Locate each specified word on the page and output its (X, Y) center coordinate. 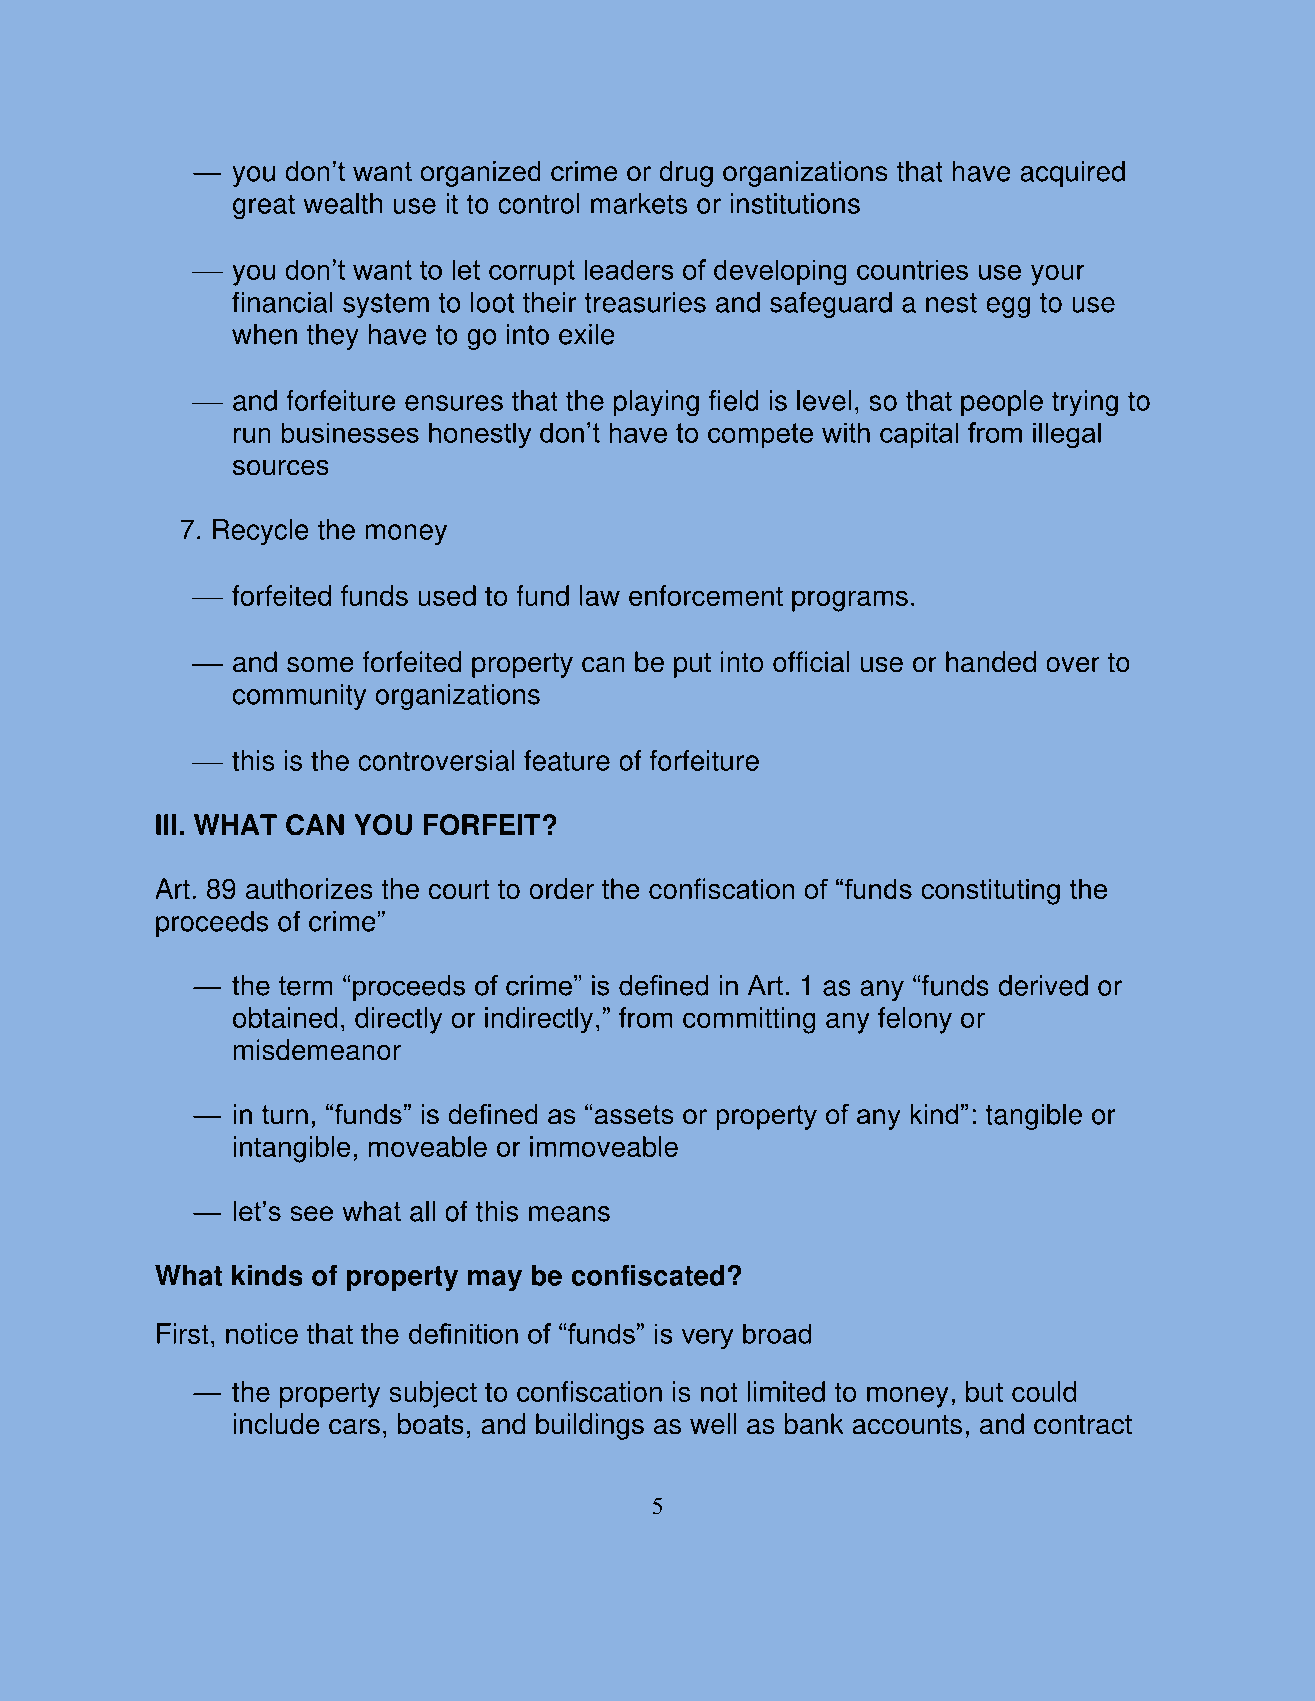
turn (285, 1115)
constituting (991, 892)
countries (912, 269)
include (276, 1424)
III (166, 824)
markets (639, 203)
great (264, 206)
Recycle (260, 532)
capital (919, 435)
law (600, 595)
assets (634, 1115)
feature (567, 760)
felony (915, 1020)
